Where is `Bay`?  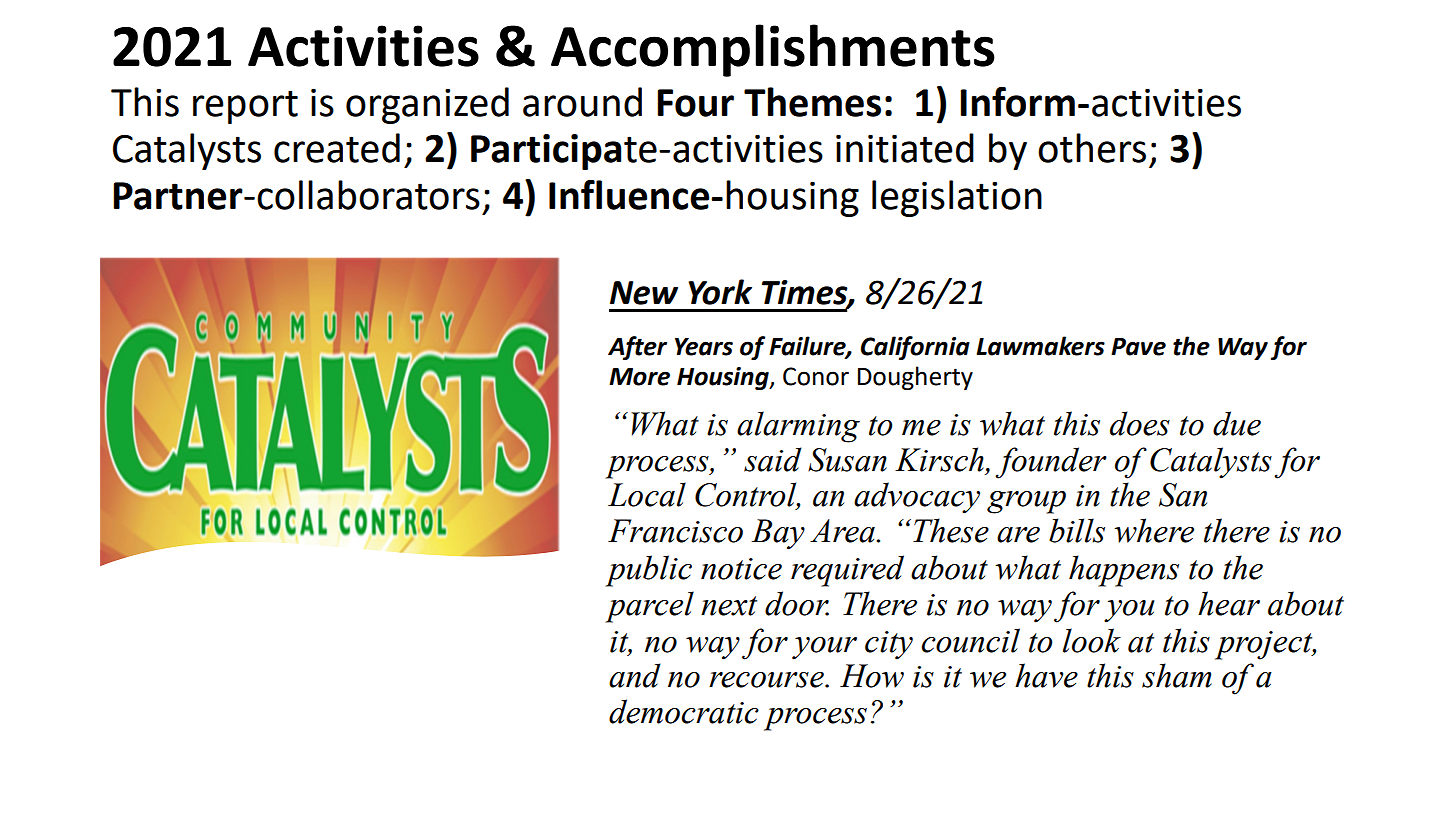 Bay is located at coordinates (778, 534).
